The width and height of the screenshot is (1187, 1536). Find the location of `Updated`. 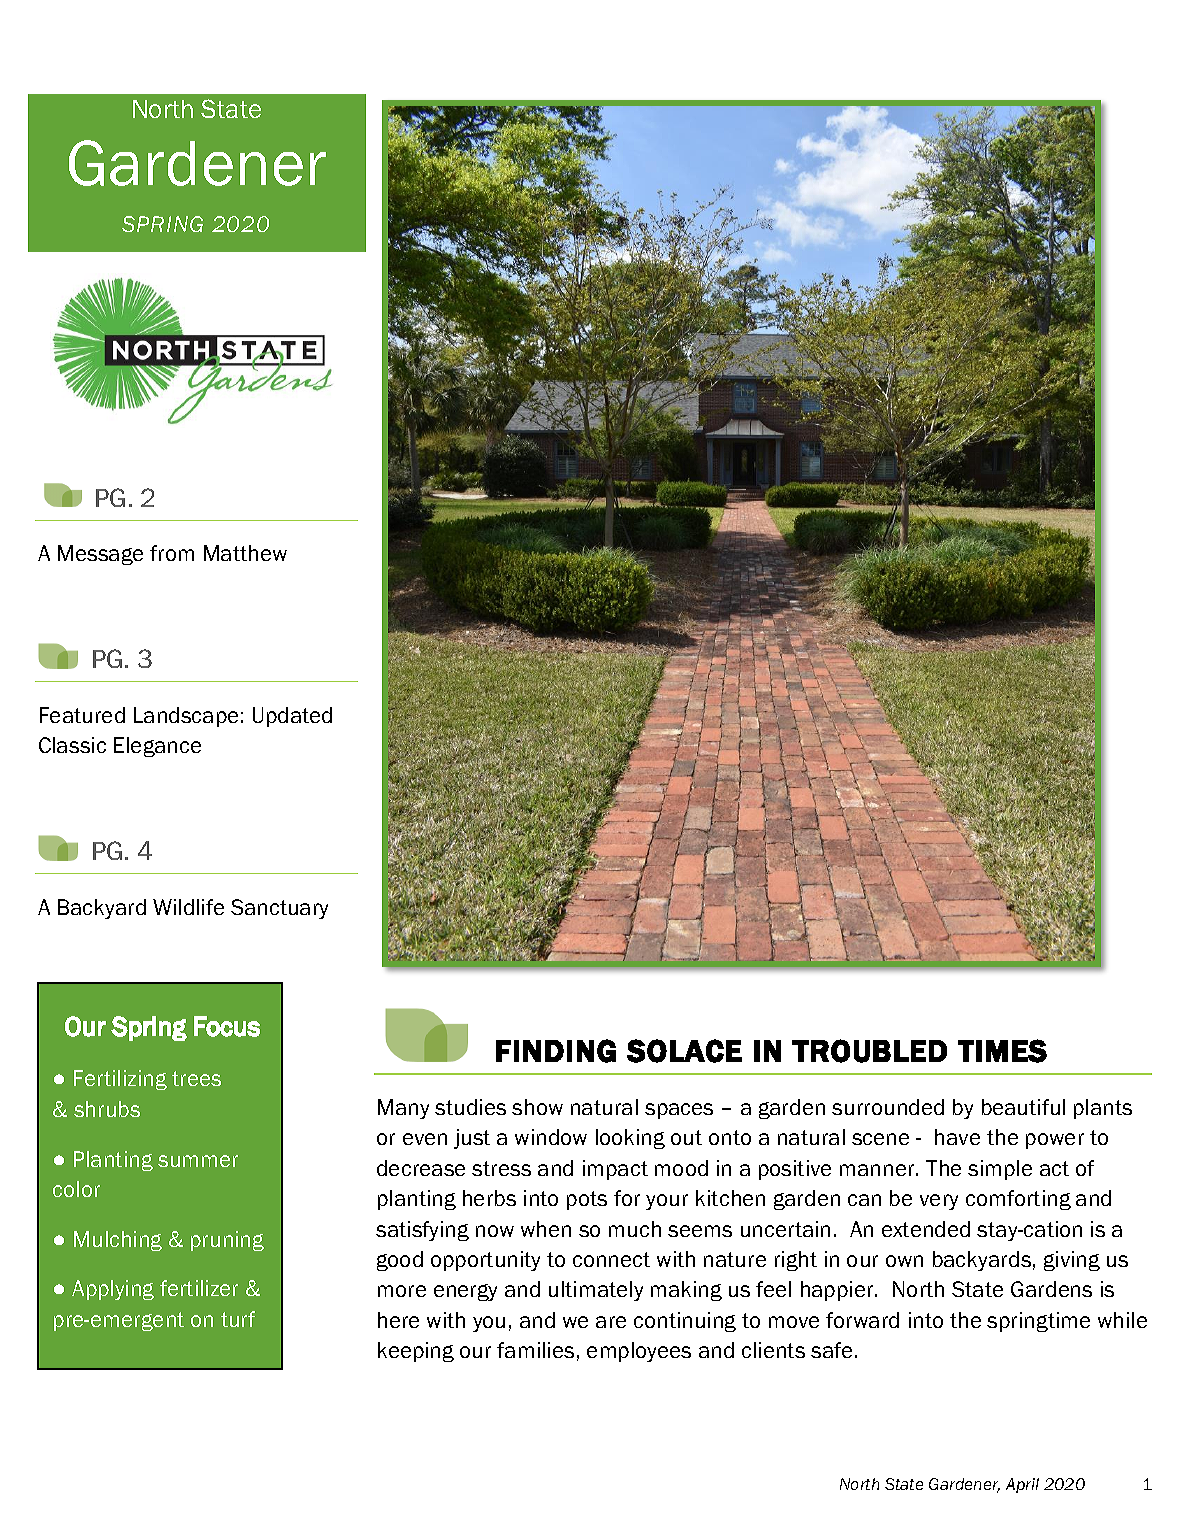

Updated is located at coordinates (292, 717).
